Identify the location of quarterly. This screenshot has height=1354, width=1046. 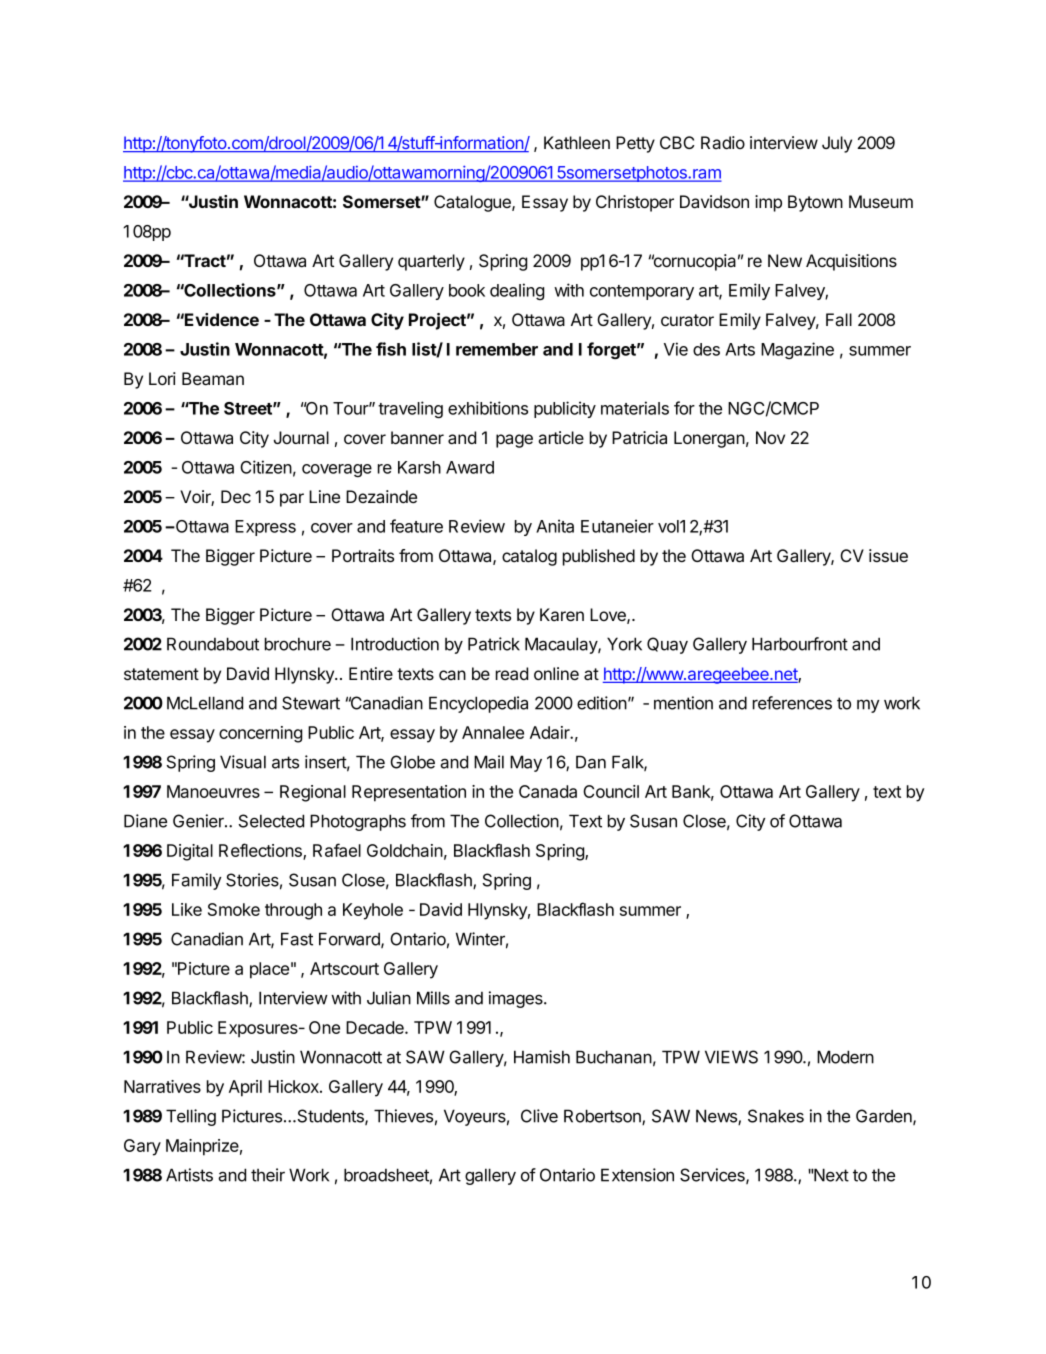
(431, 262).
